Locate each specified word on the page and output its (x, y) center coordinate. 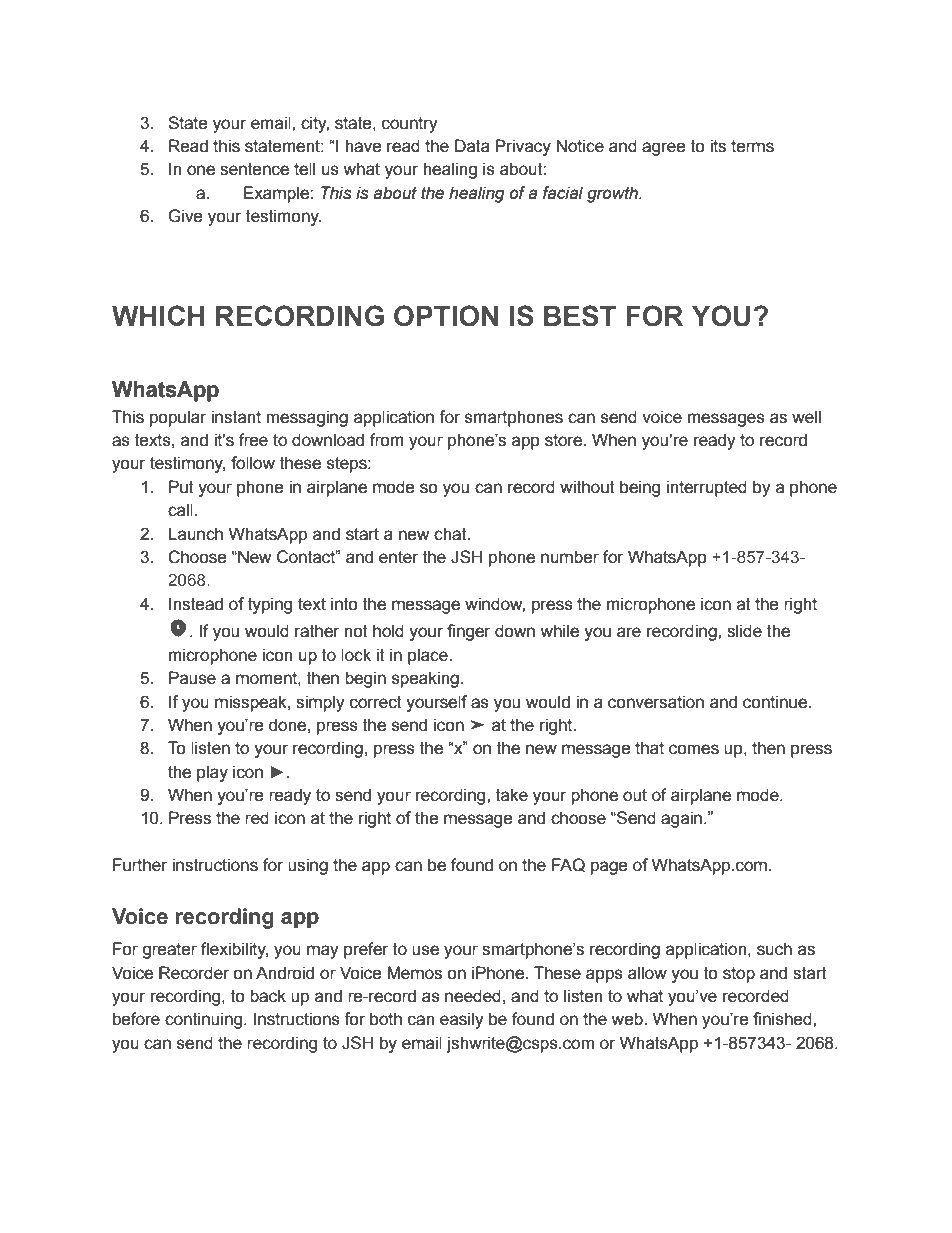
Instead (196, 604)
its (718, 146)
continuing (205, 1020)
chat (451, 534)
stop (739, 975)
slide (744, 631)
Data (472, 146)
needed (473, 996)
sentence (254, 169)
